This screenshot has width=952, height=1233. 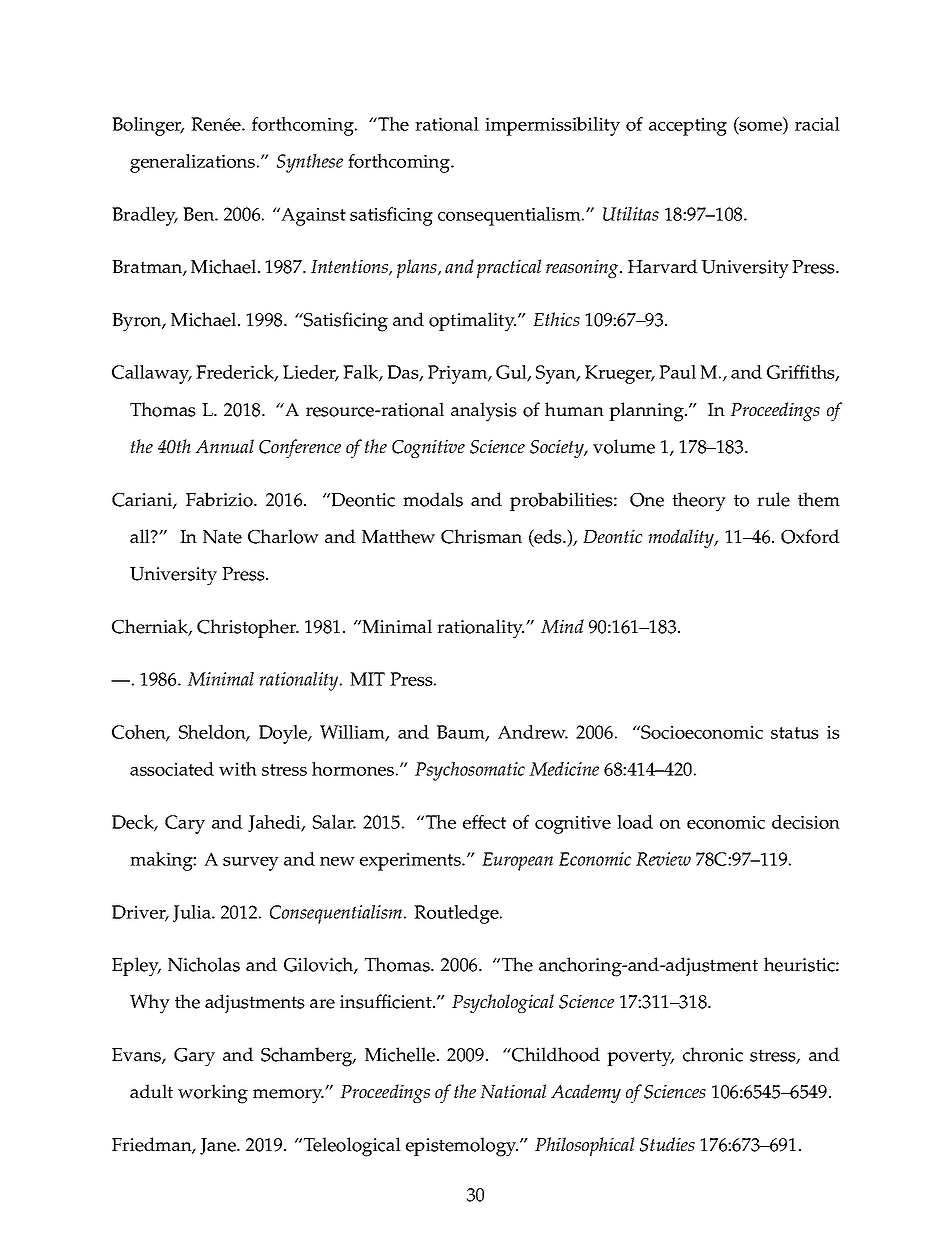 What do you see at coordinates (192, 163) in the screenshot?
I see `generalizations` at bounding box center [192, 163].
